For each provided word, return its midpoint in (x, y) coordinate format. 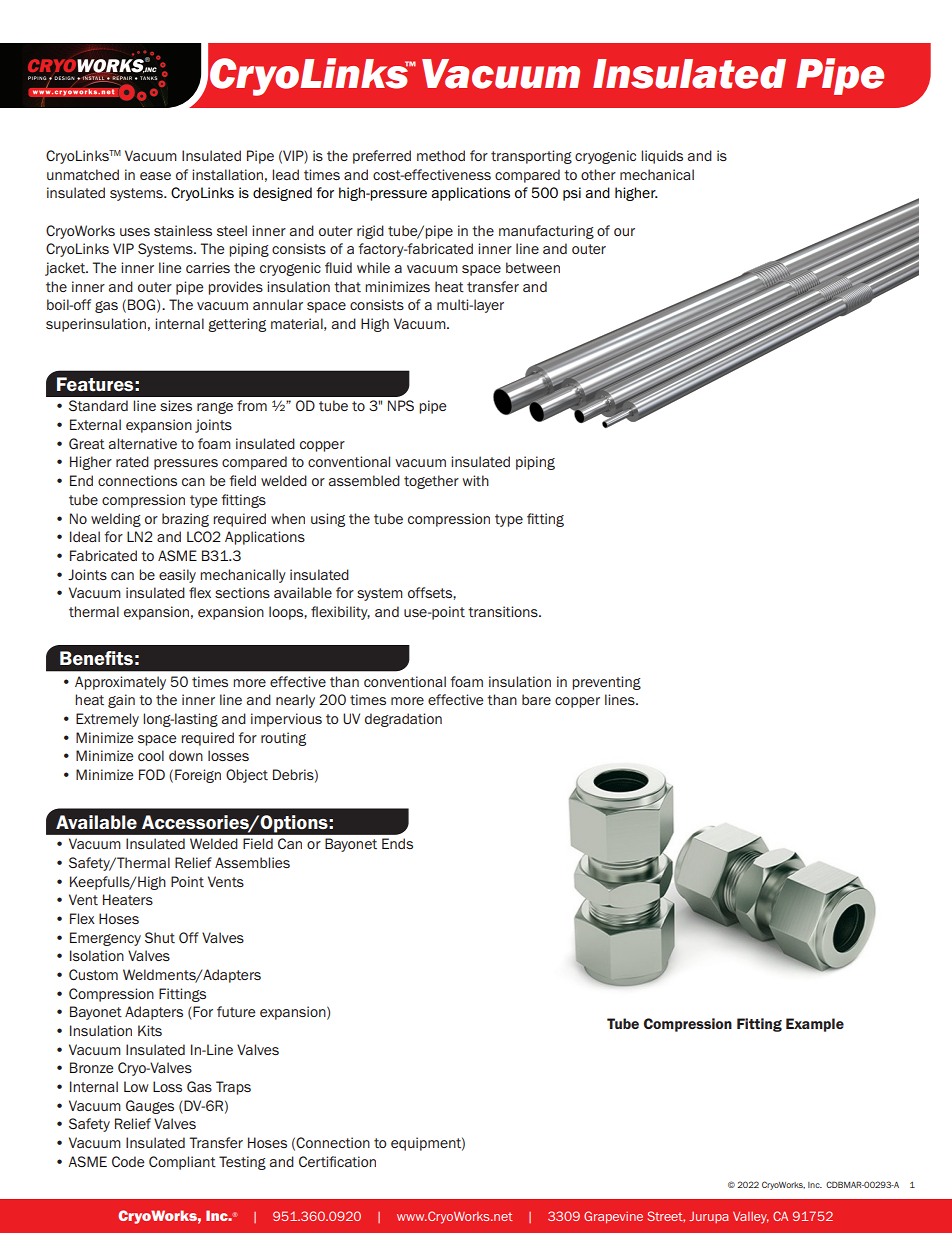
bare (536, 699)
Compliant (182, 1163)
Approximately (120, 683)
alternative (143, 443)
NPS (401, 405)
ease (155, 176)
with (475, 480)
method (441, 155)
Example (815, 1025)
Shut (160, 937)
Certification (337, 1161)
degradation (403, 720)
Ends (397, 843)
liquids (662, 157)
